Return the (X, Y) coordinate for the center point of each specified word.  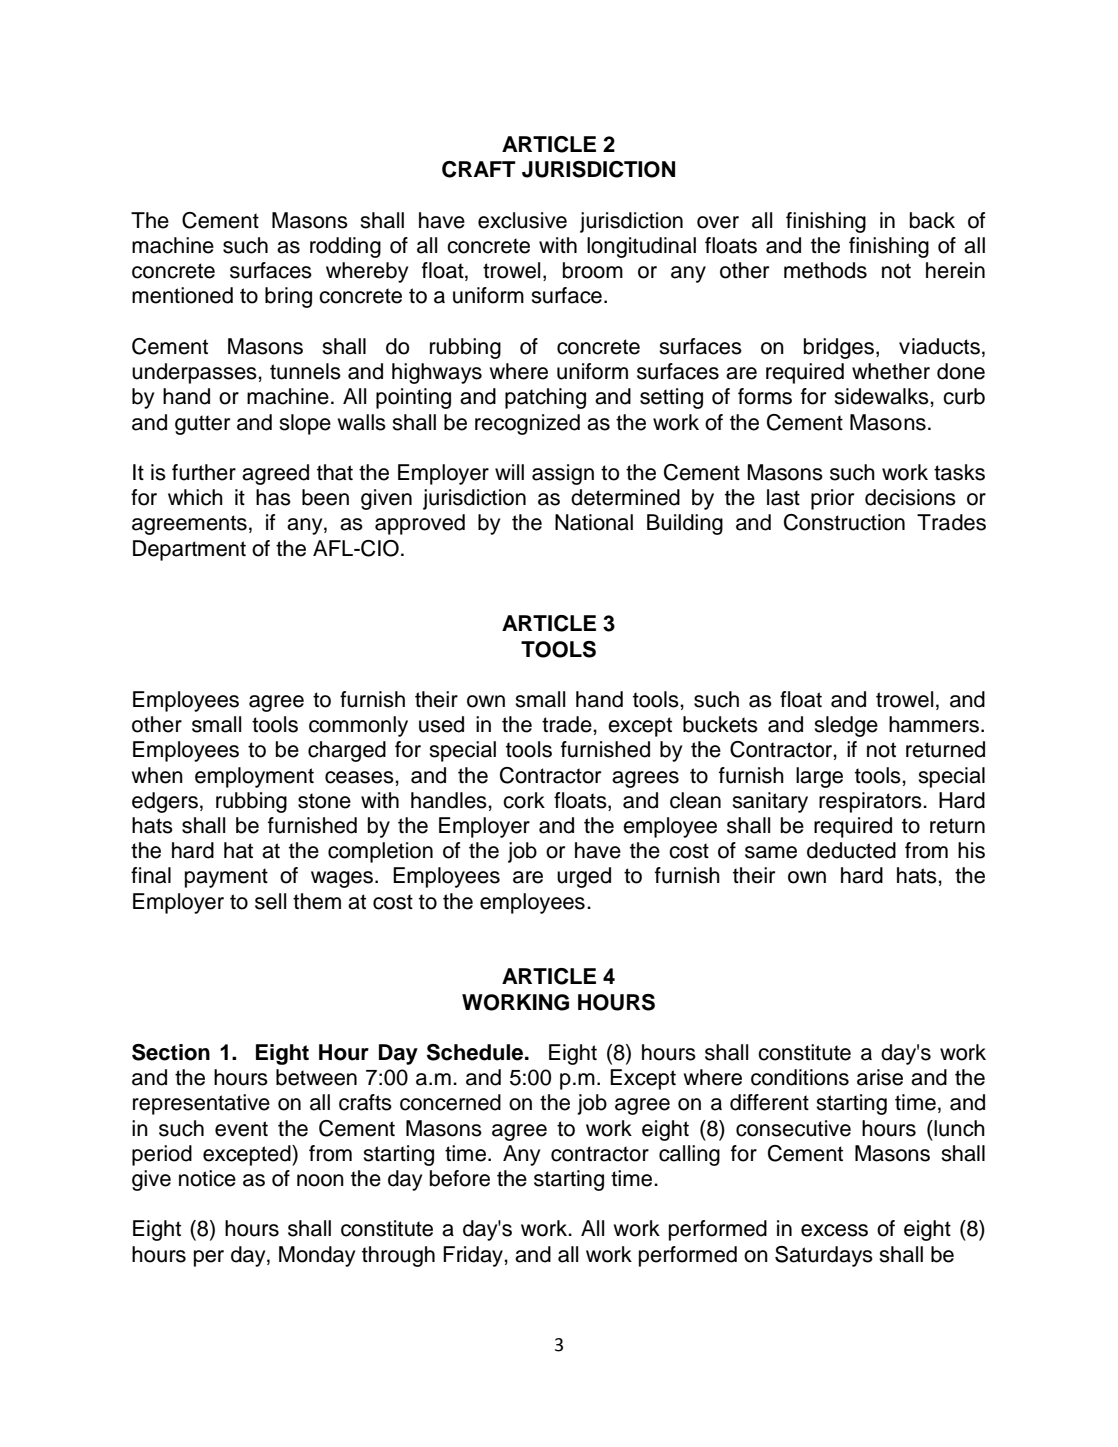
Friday (474, 1256)
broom (593, 270)
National (594, 522)
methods (825, 270)
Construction (844, 522)
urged (584, 877)
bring (288, 297)
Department (189, 550)
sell (270, 901)
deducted (851, 850)
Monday (317, 1256)
